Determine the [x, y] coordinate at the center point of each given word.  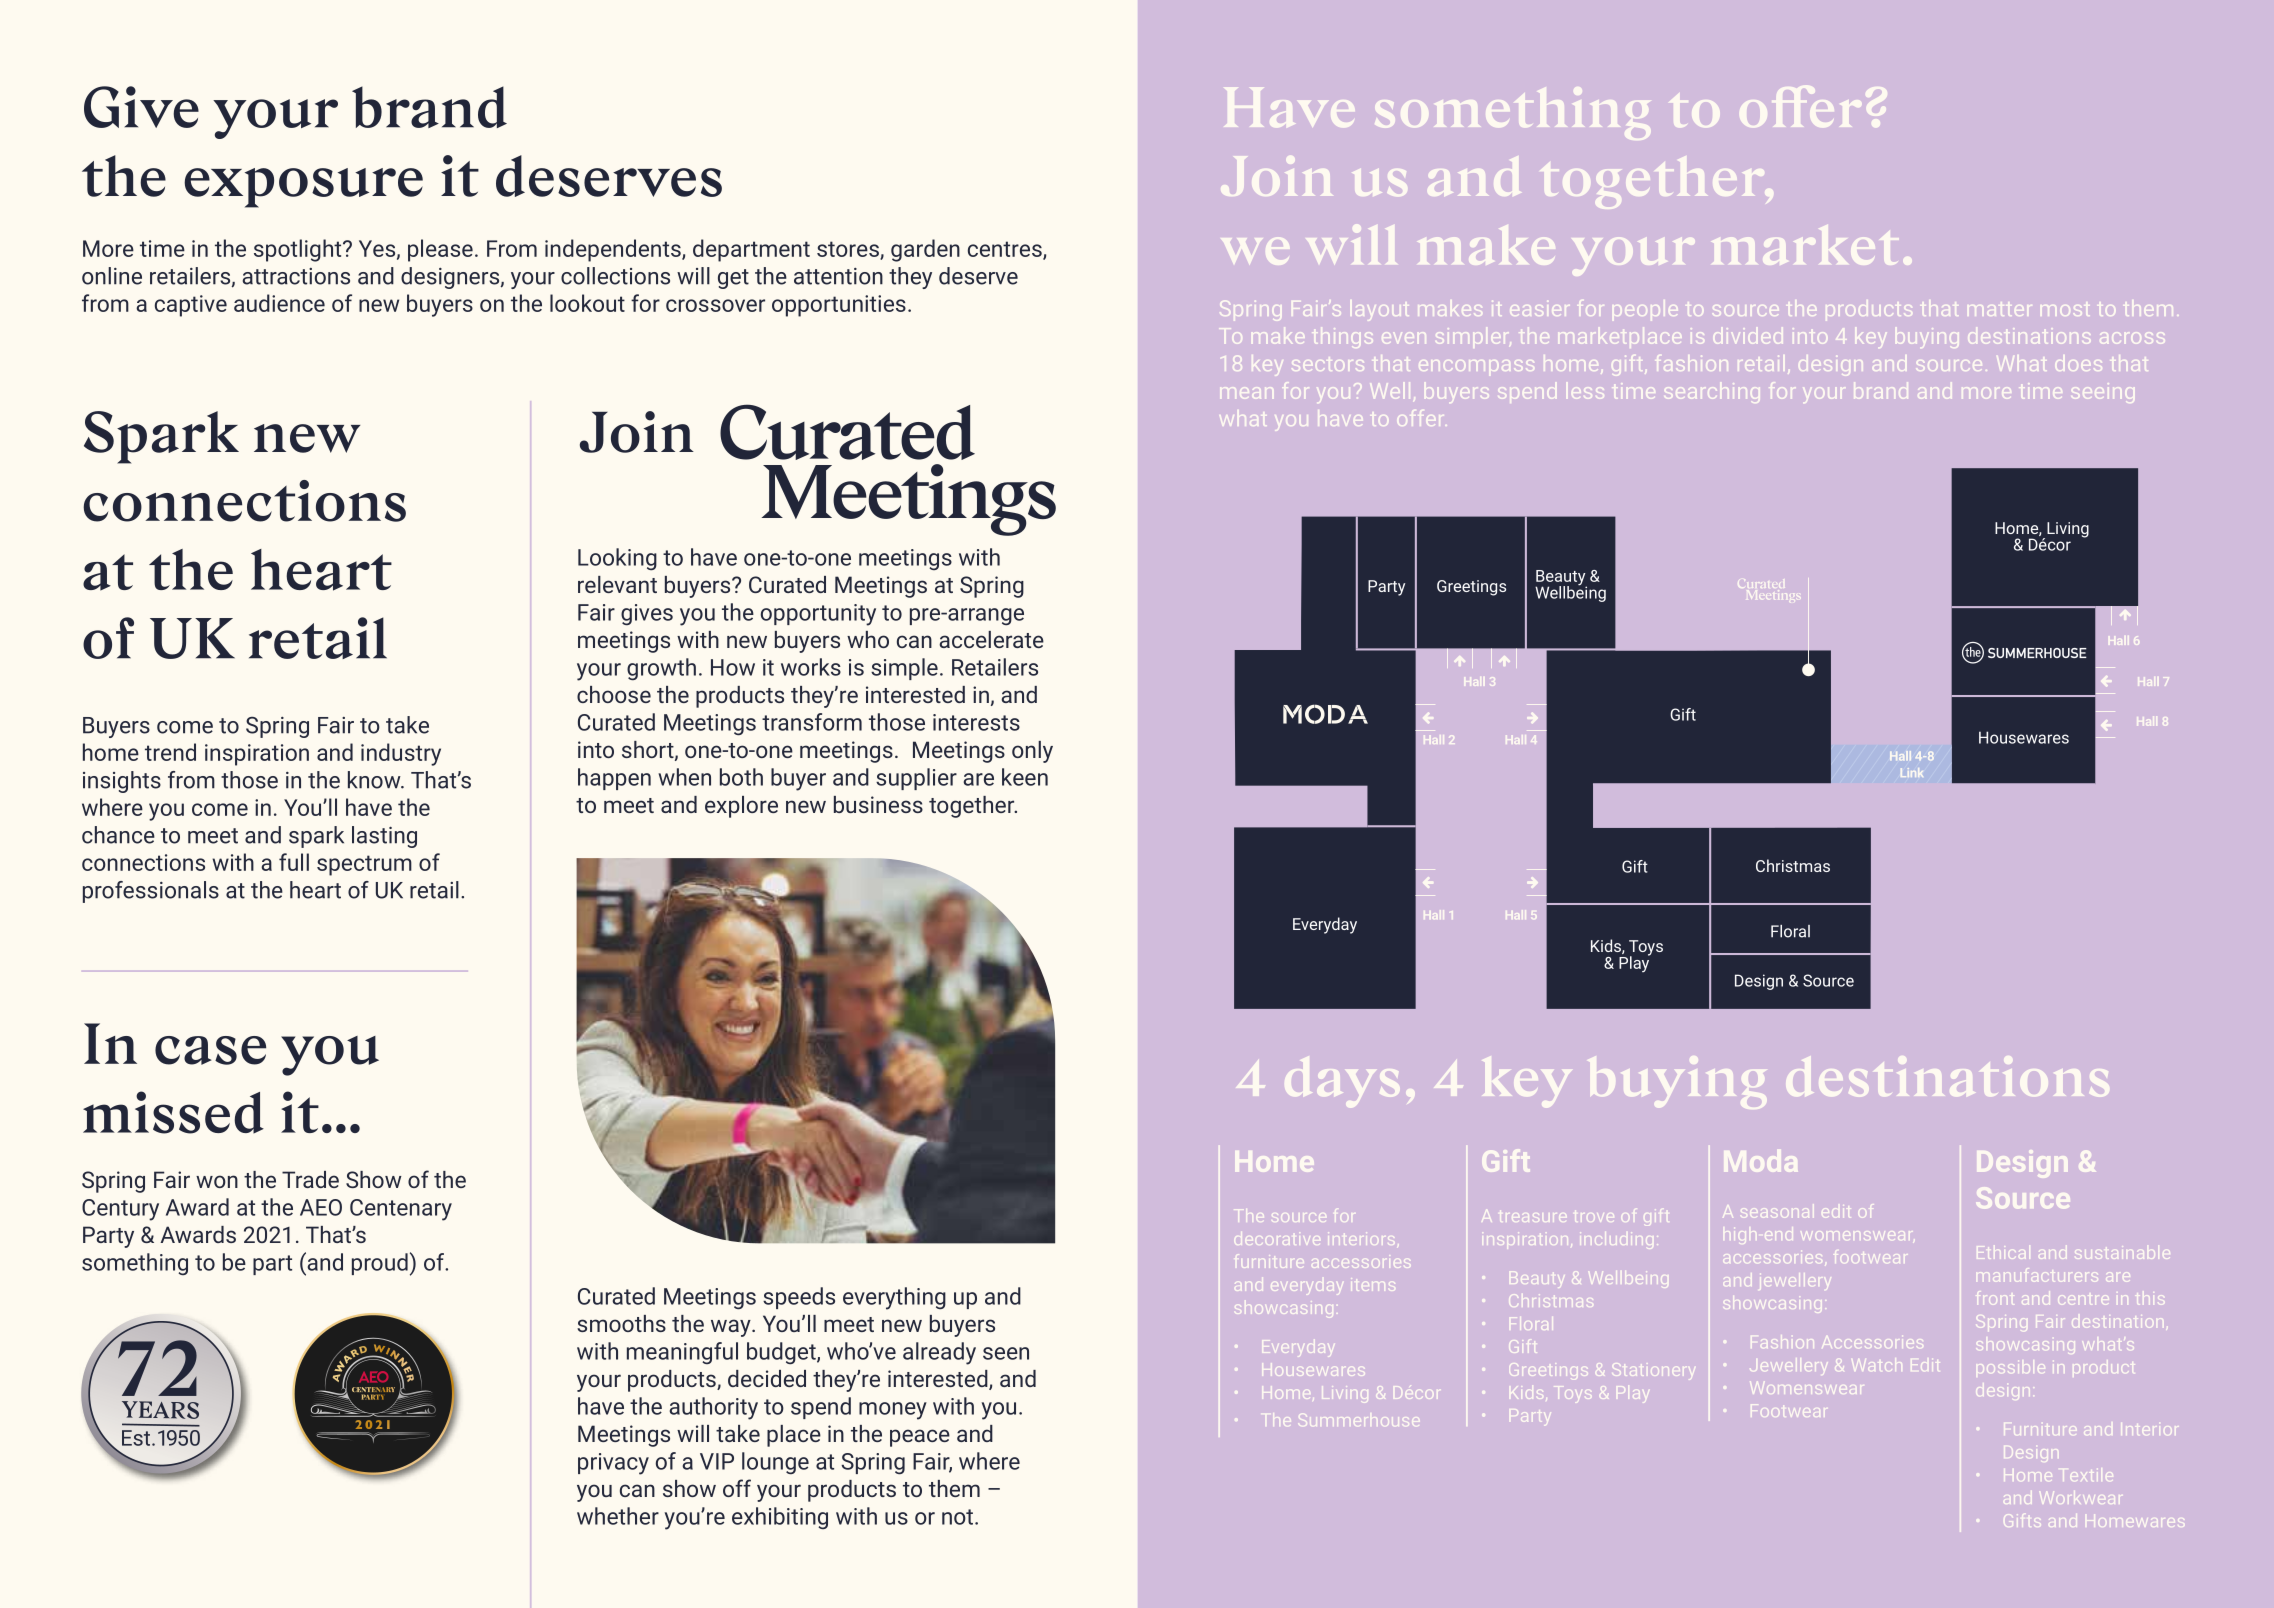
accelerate [991, 639]
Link [1912, 772]
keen [1025, 777]
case [210, 1050]
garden [925, 250]
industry [401, 754]
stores [849, 250]
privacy [613, 1464]
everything [894, 1298]
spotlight [299, 250]
